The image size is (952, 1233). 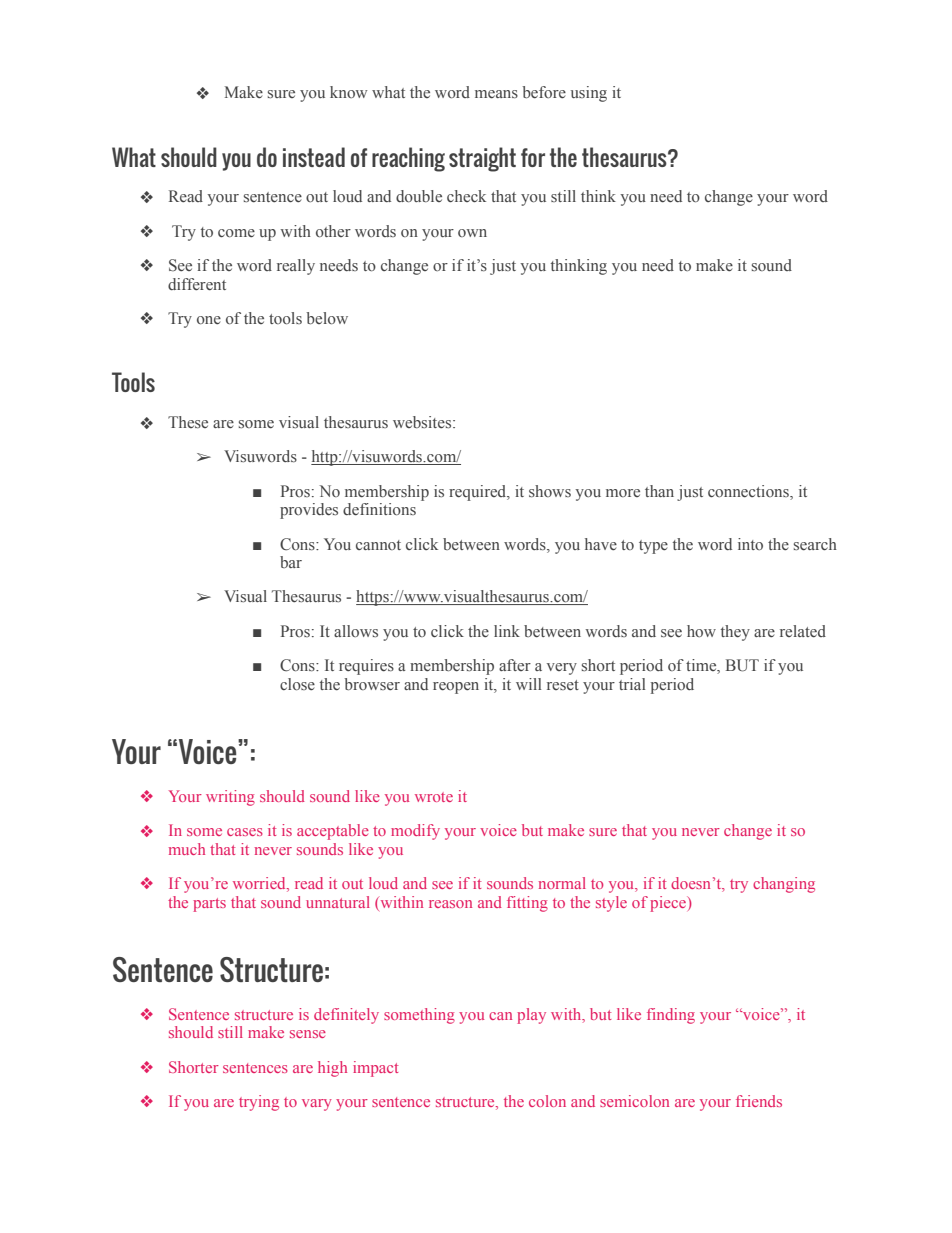 What do you see at coordinates (259, 1103) in the screenshot?
I see `trying` at bounding box center [259, 1103].
